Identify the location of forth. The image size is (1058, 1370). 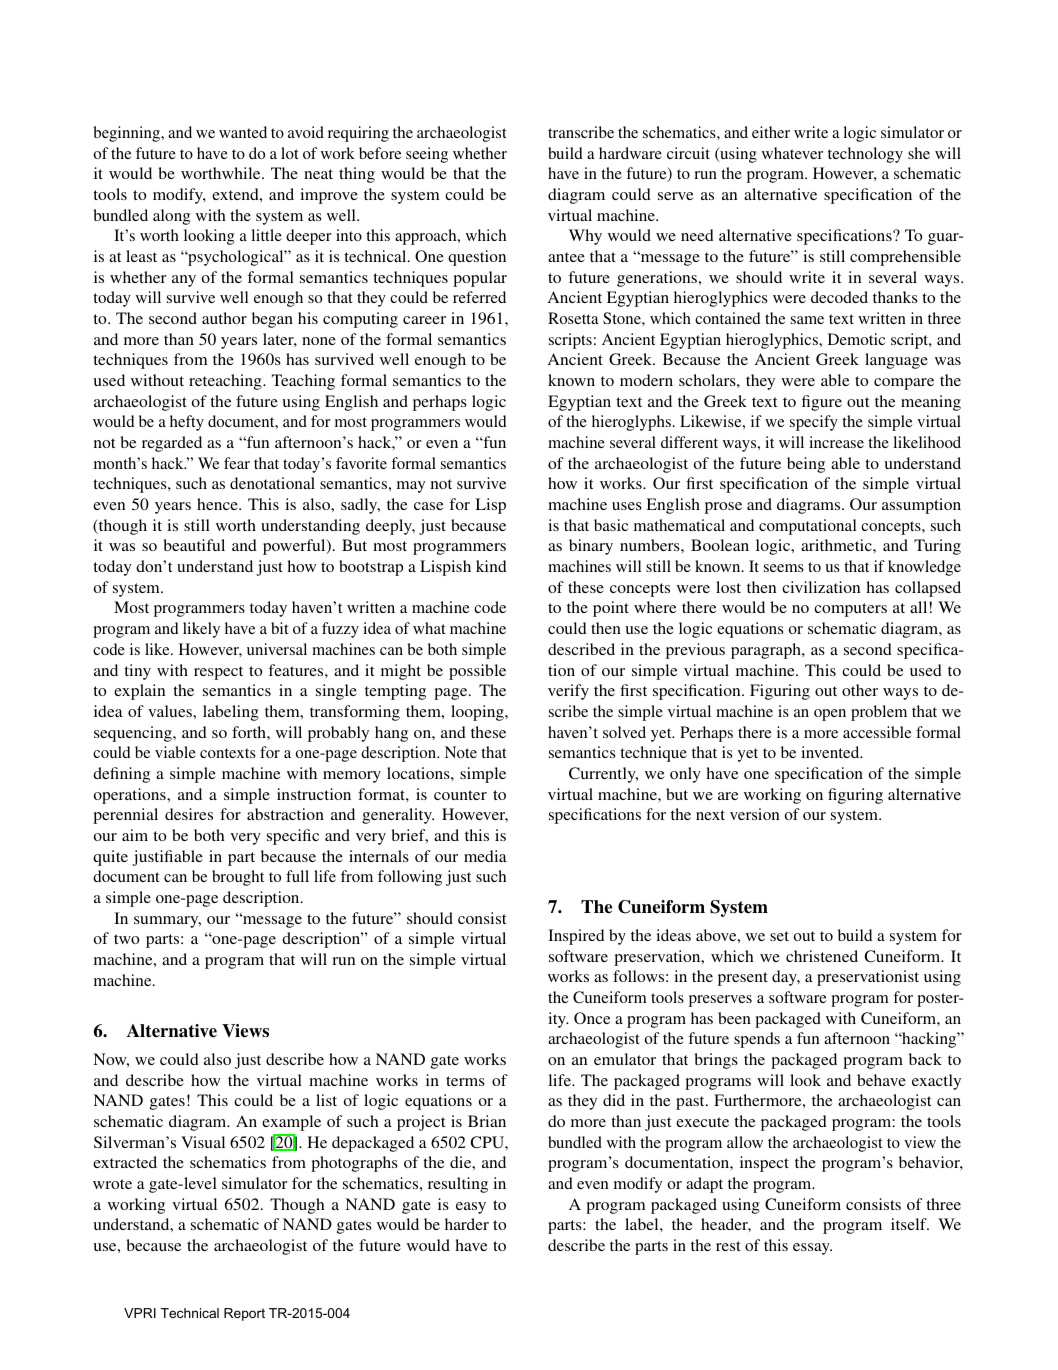
(250, 732).
